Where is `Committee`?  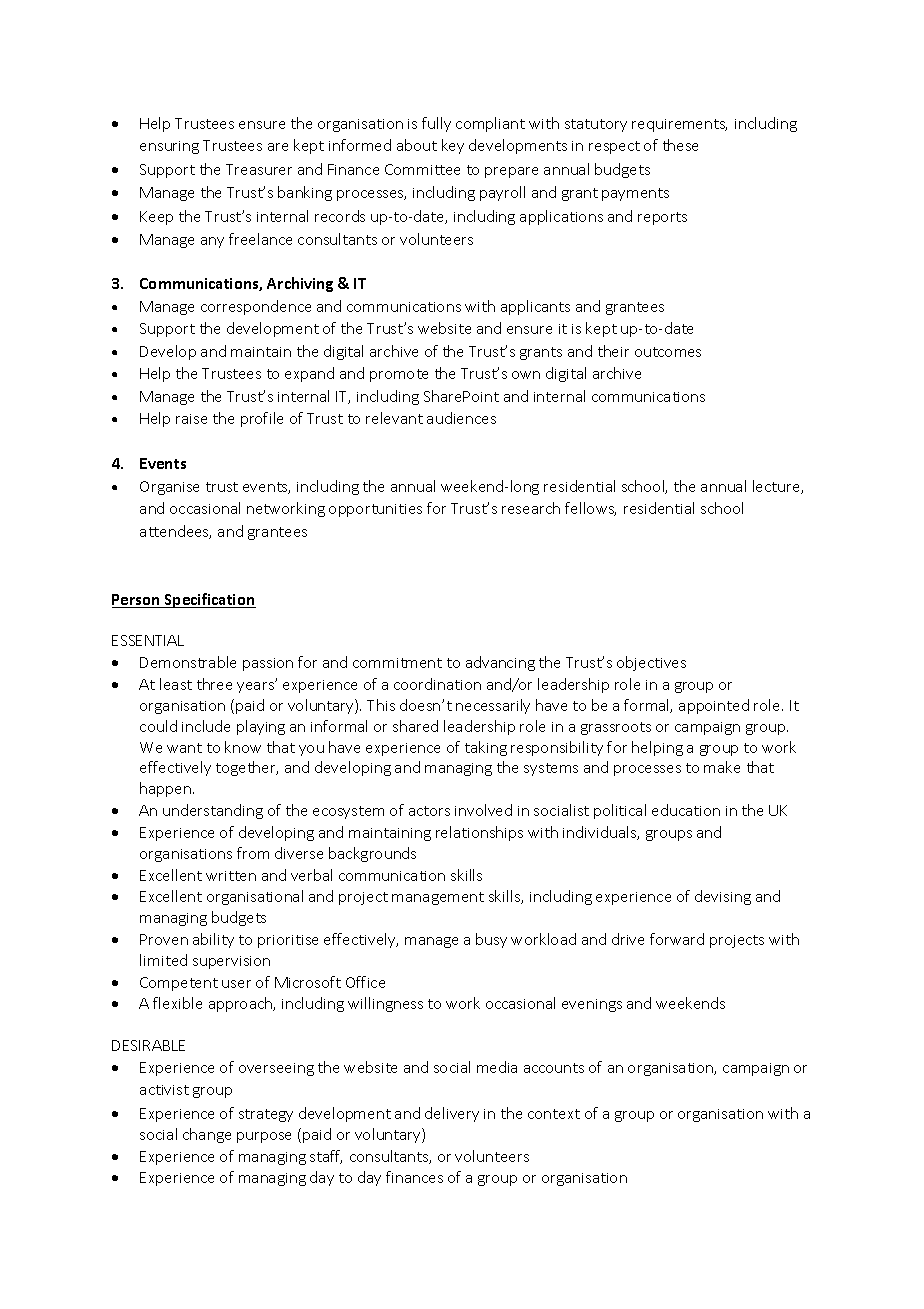 Committee is located at coordinates (422, 169).
